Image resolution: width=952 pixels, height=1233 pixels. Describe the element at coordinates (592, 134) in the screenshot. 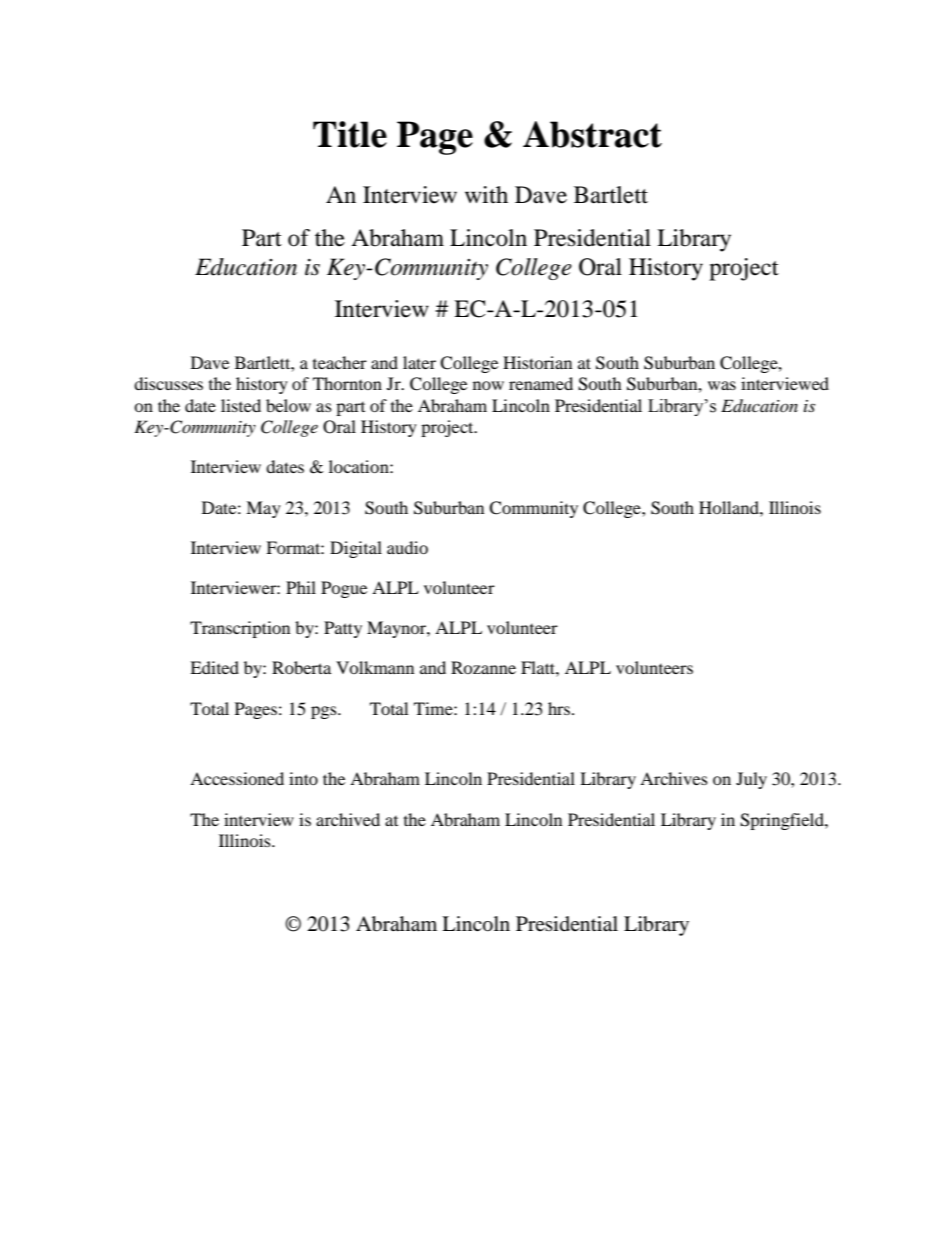

I see `Abstract` at that location.
